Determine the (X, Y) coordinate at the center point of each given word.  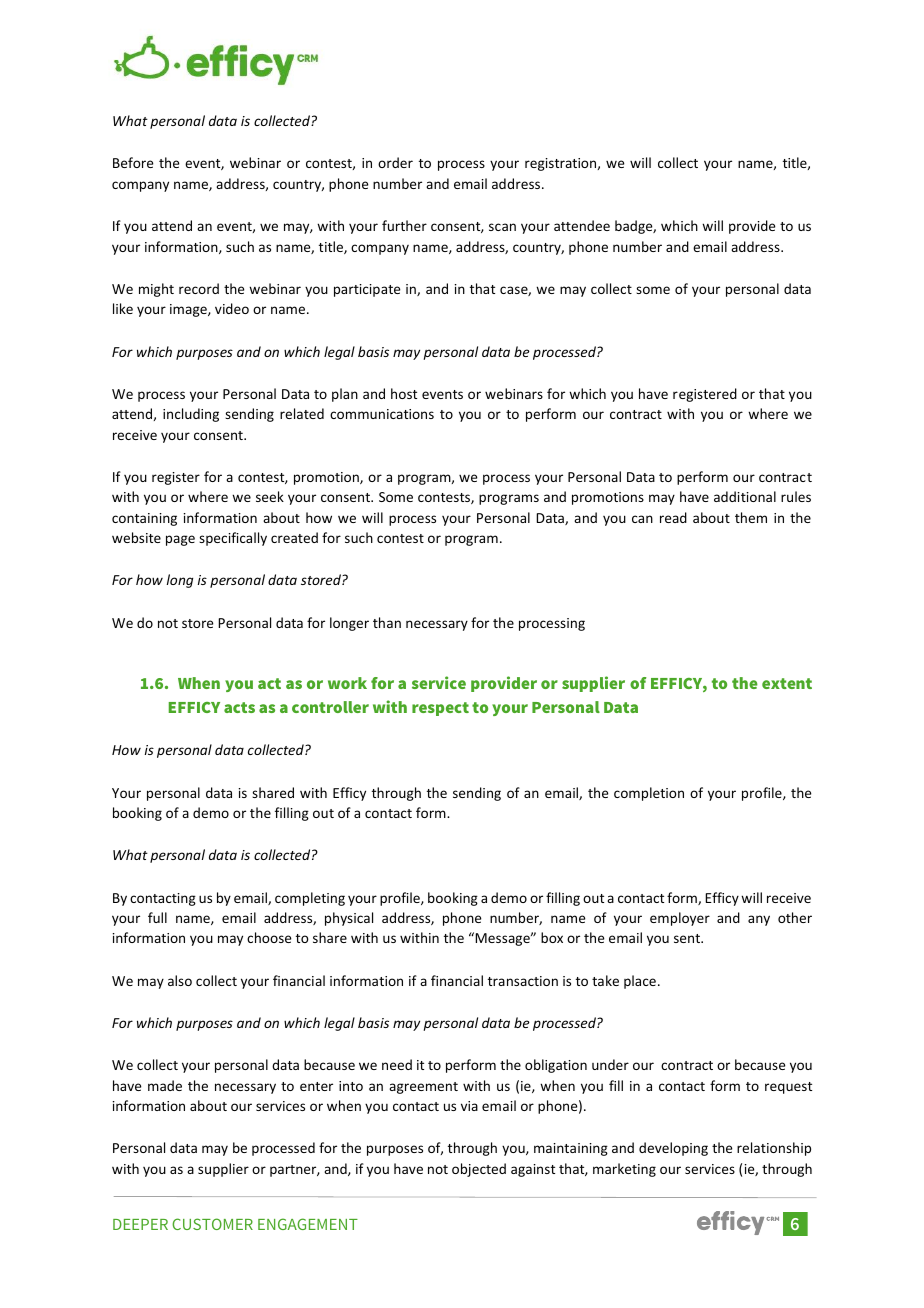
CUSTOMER (212, 1224)
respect (440, 709)
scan (502, 227)
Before (133, 162)
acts (239, 707)
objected (479, 1170)
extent (787, 683)
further (404, 225)
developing (673, 1149)
